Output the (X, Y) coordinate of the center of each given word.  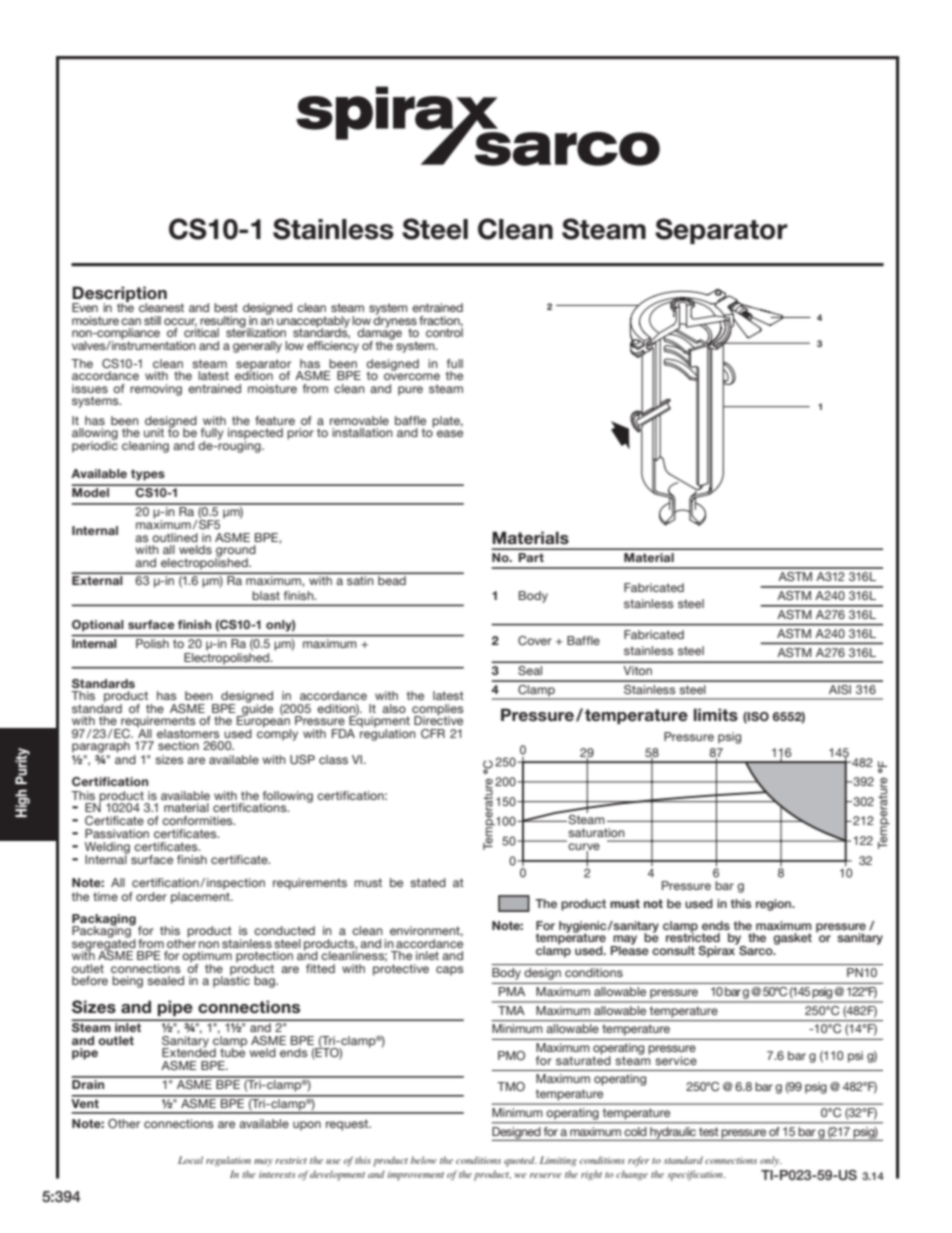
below (424, 1160)
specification (696, 1175)
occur (180, 322)
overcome (412, 376)
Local (190, 1160)
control (444, 331)
